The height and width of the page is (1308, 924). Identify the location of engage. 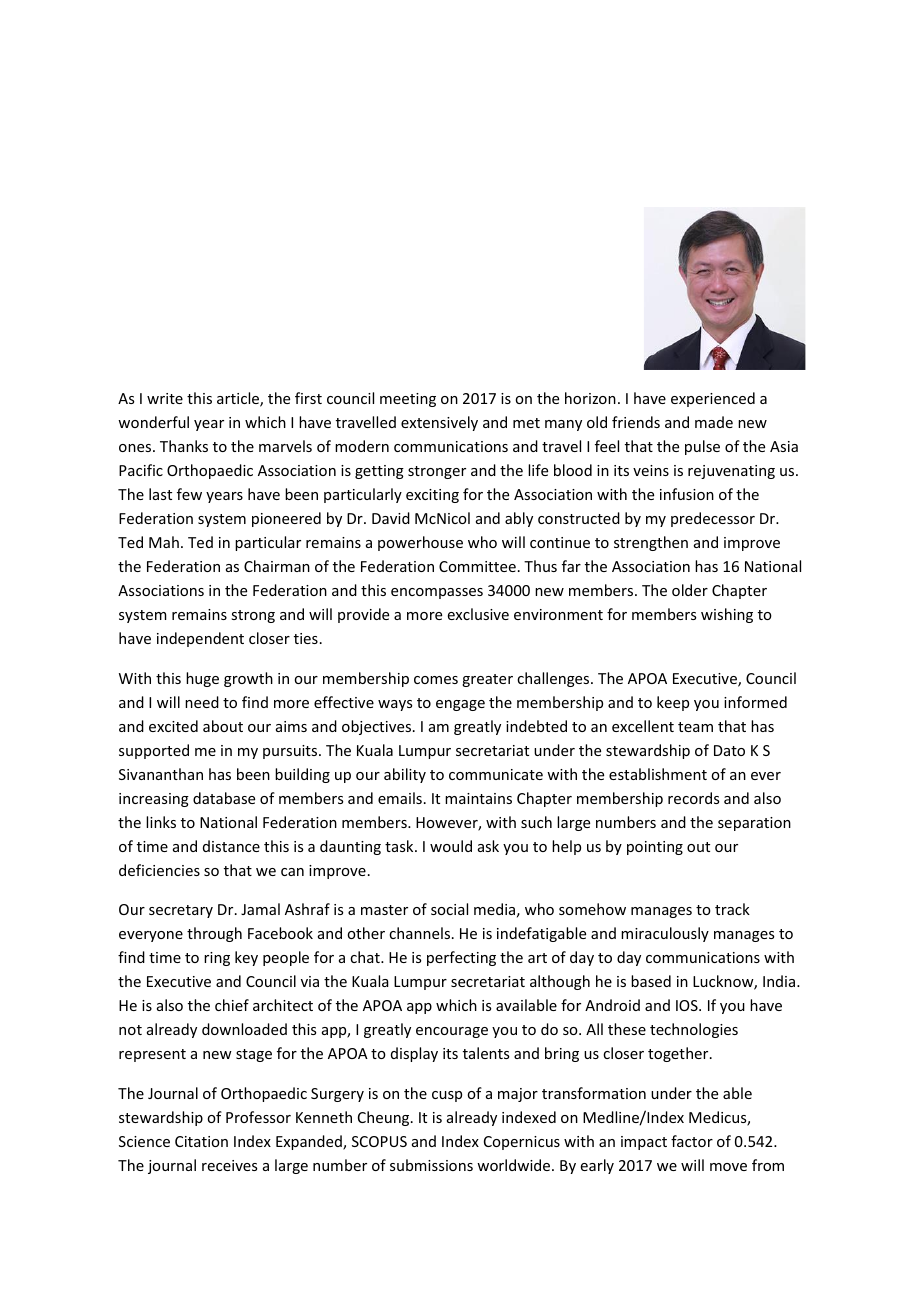
(460, 705).
